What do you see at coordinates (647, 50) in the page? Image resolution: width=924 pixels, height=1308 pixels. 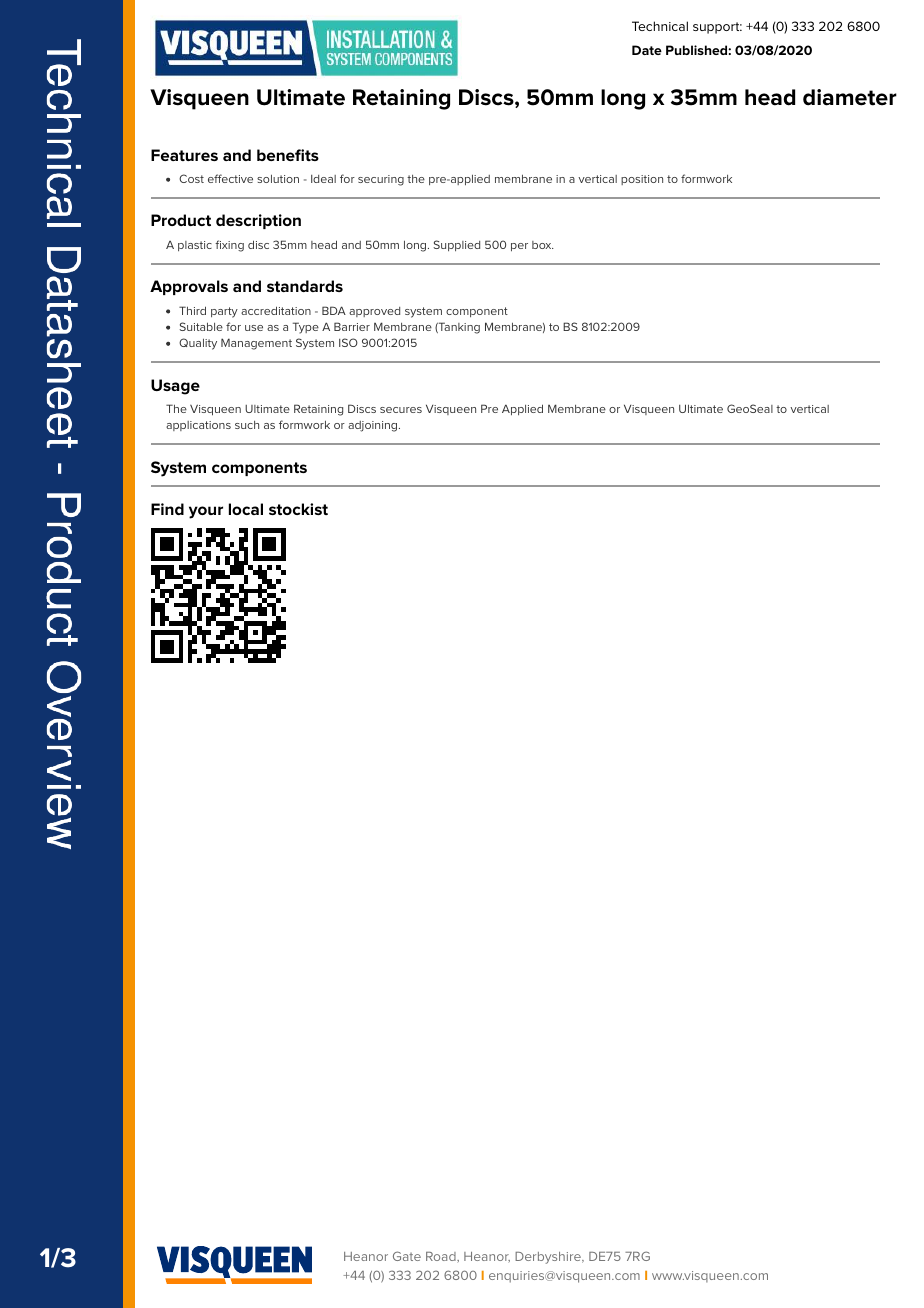 I see `Date` at bounding box center [647, 50].
